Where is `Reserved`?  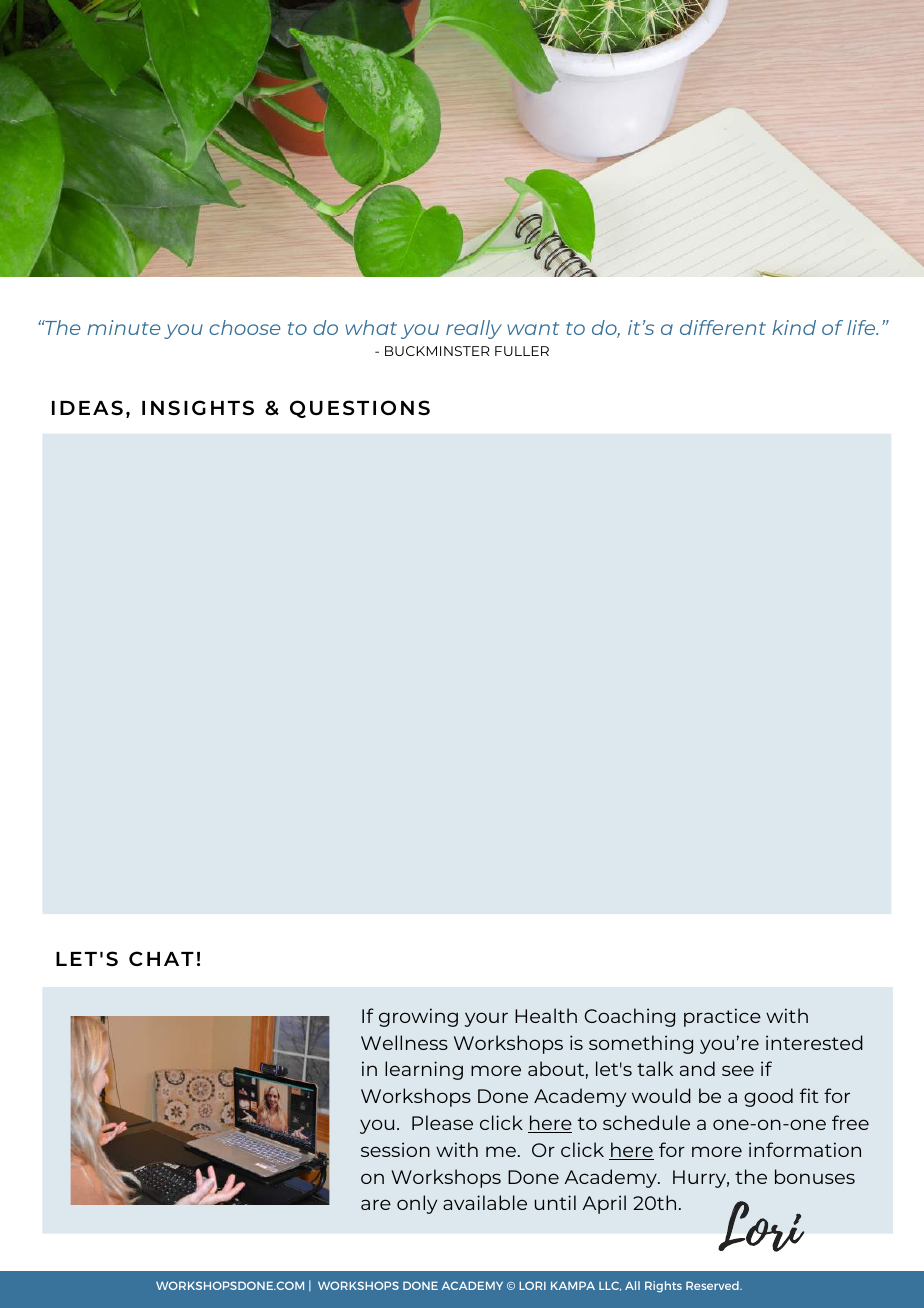 Reserved is located at coordinates (713, 1285).
